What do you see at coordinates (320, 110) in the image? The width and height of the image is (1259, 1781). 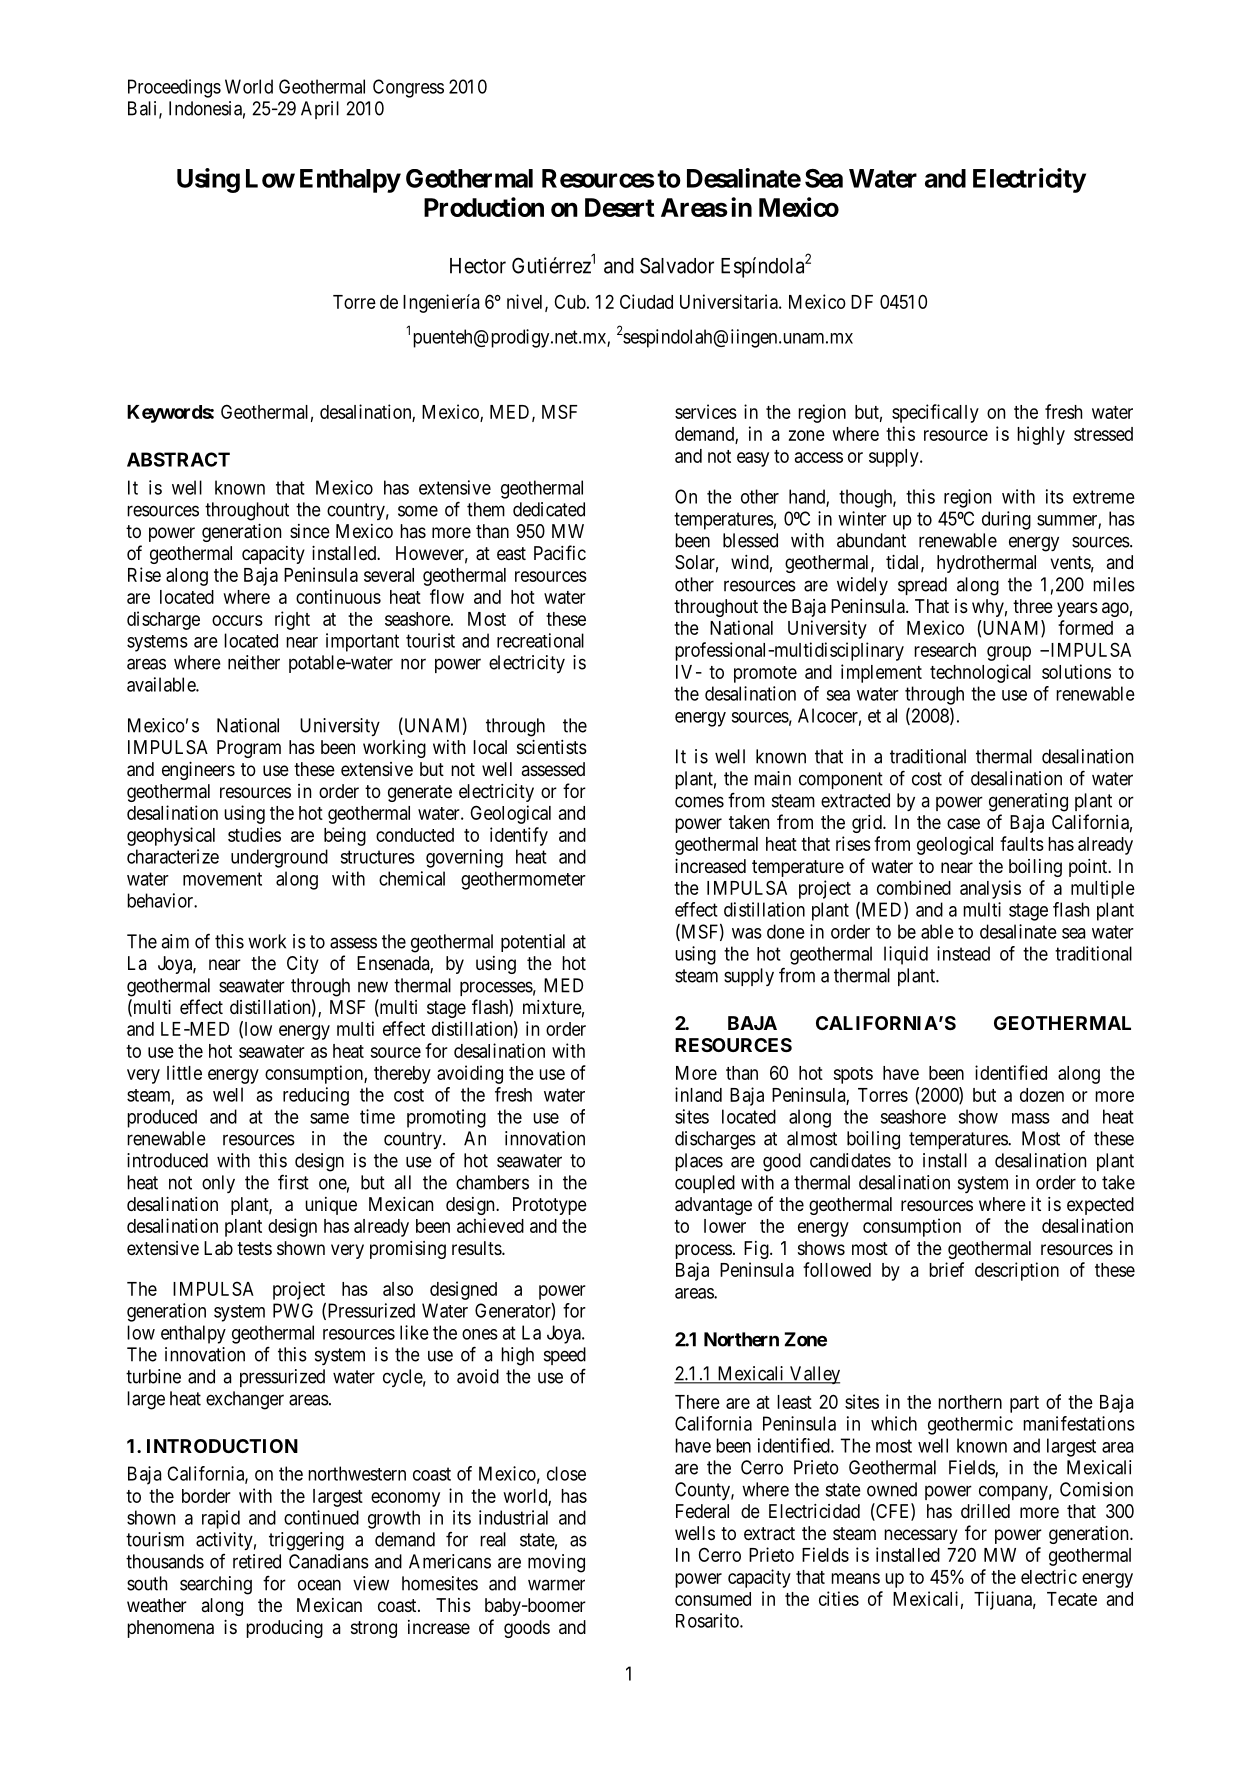 I see `April` at bounding box center [320, 110].
